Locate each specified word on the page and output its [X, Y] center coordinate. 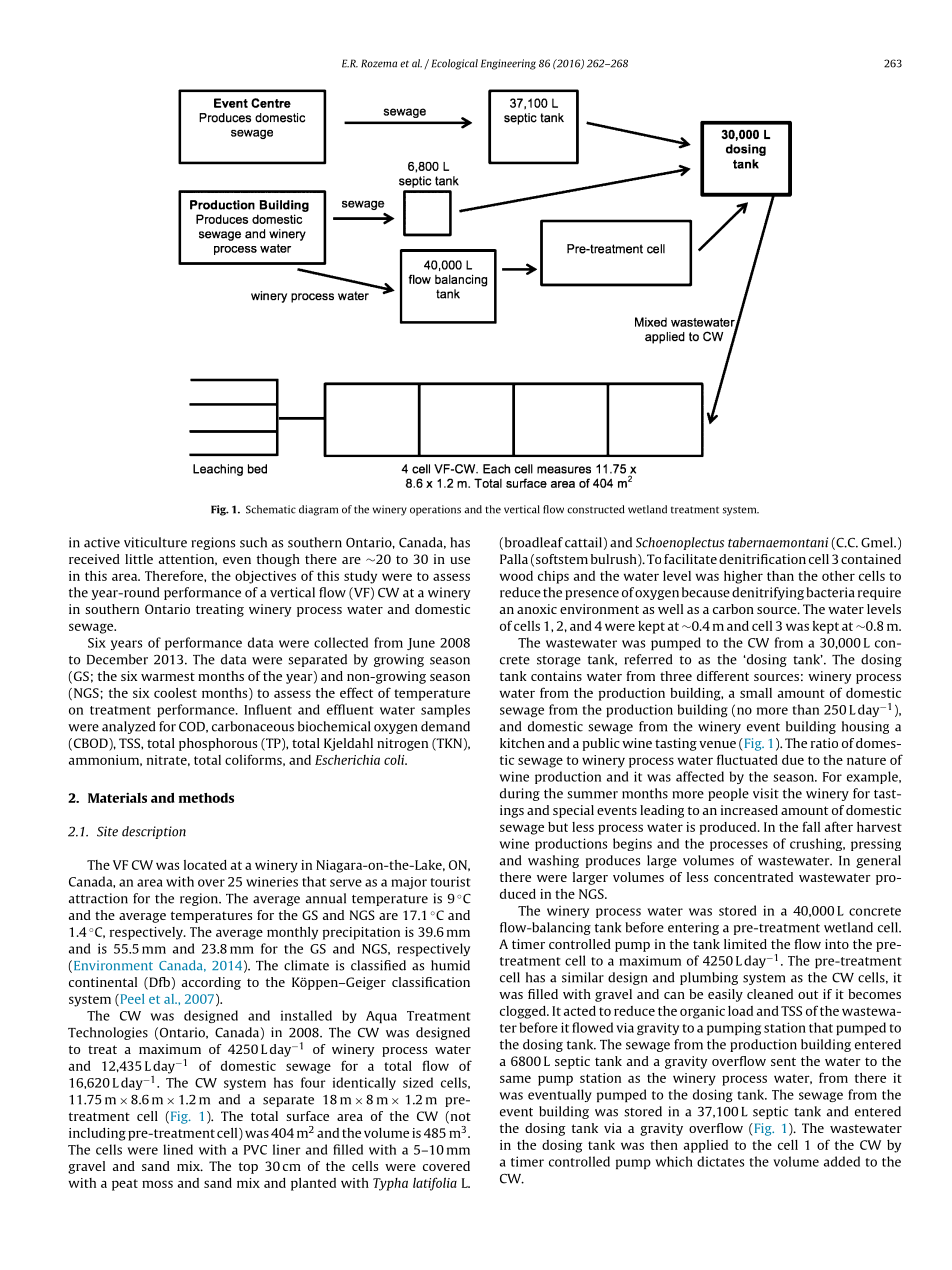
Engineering [508, 64]
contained [871, 559]
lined [178, 1149]
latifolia [435, 1184]
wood [516, 576]
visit [766, 793]
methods [206, 798]
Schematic [271, 509]
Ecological [455, 64]
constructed [596, 509]
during [520, 794]
